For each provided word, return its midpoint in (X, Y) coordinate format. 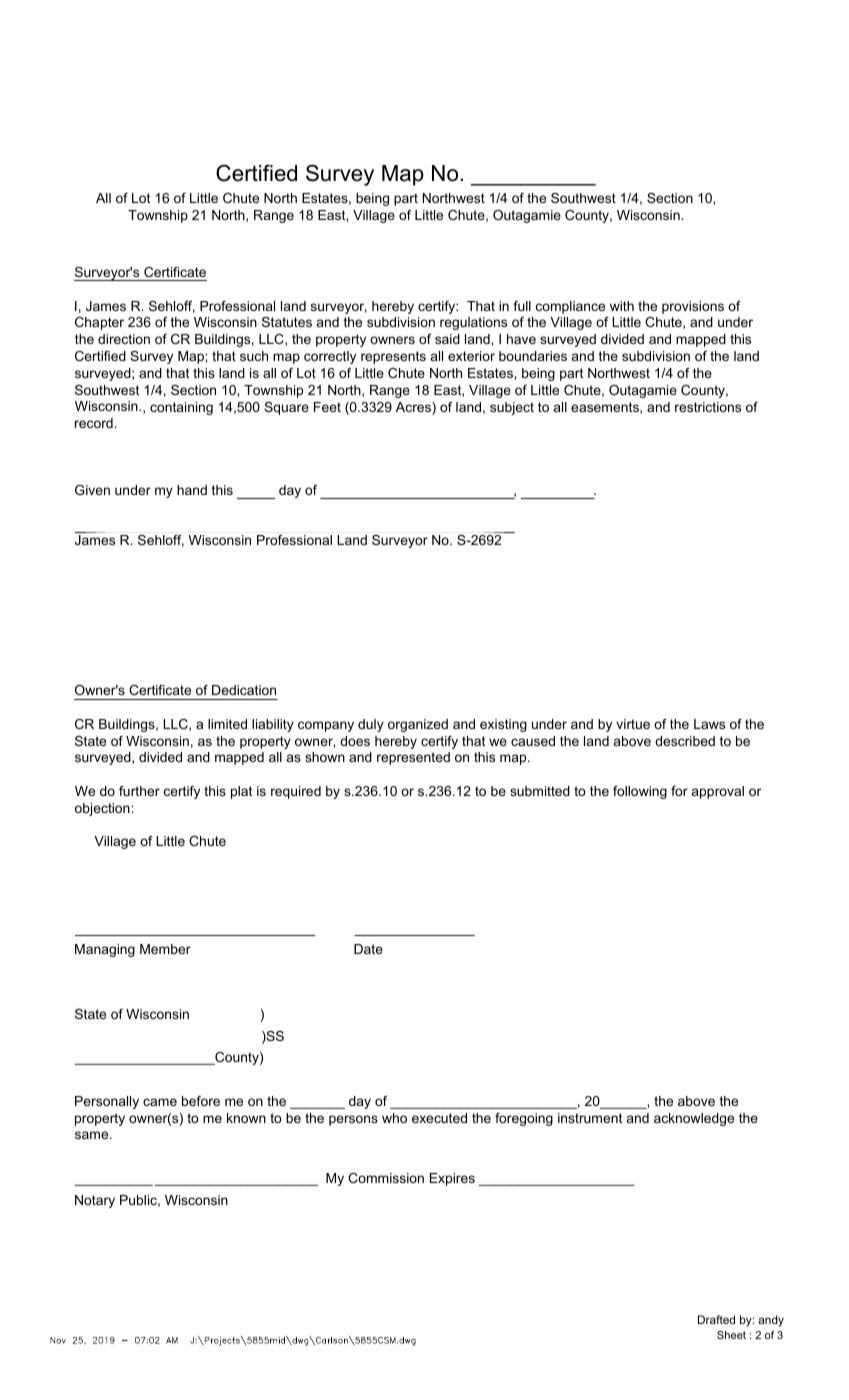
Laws (709, 724)
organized (418, 725)
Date (368, 949)
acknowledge (694, 1119)
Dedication (244, 690)
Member (165, 949)
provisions (693, 307)
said (447, 339)
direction (124, 339)
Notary (95, 1201)
